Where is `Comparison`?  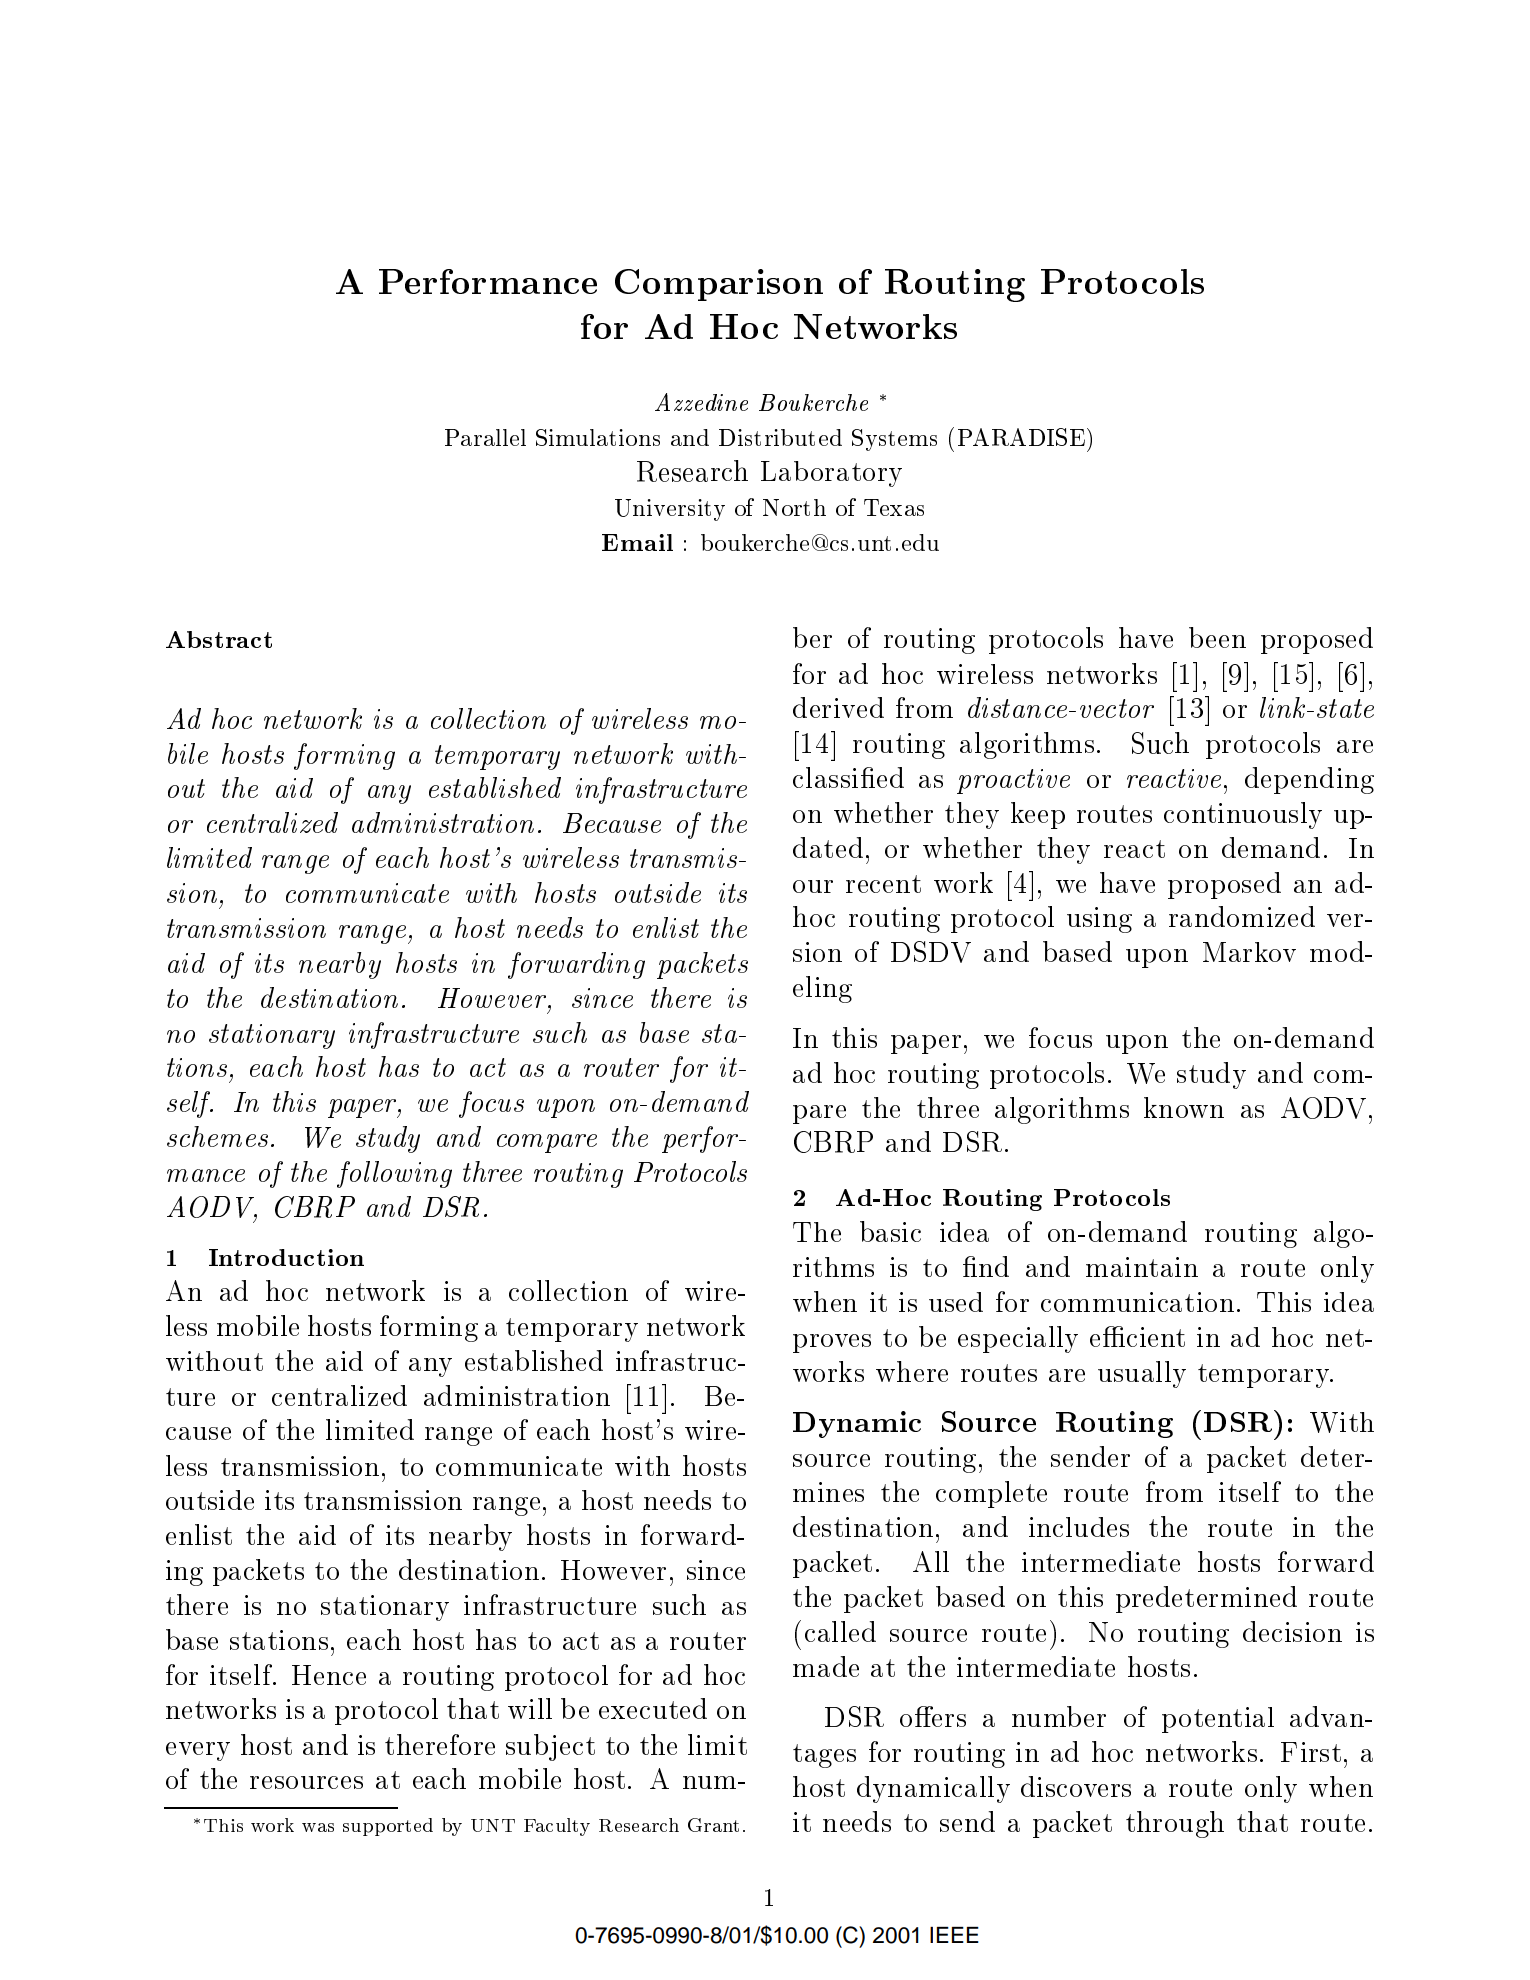 Comparison is located at coordinates (719, 285).
